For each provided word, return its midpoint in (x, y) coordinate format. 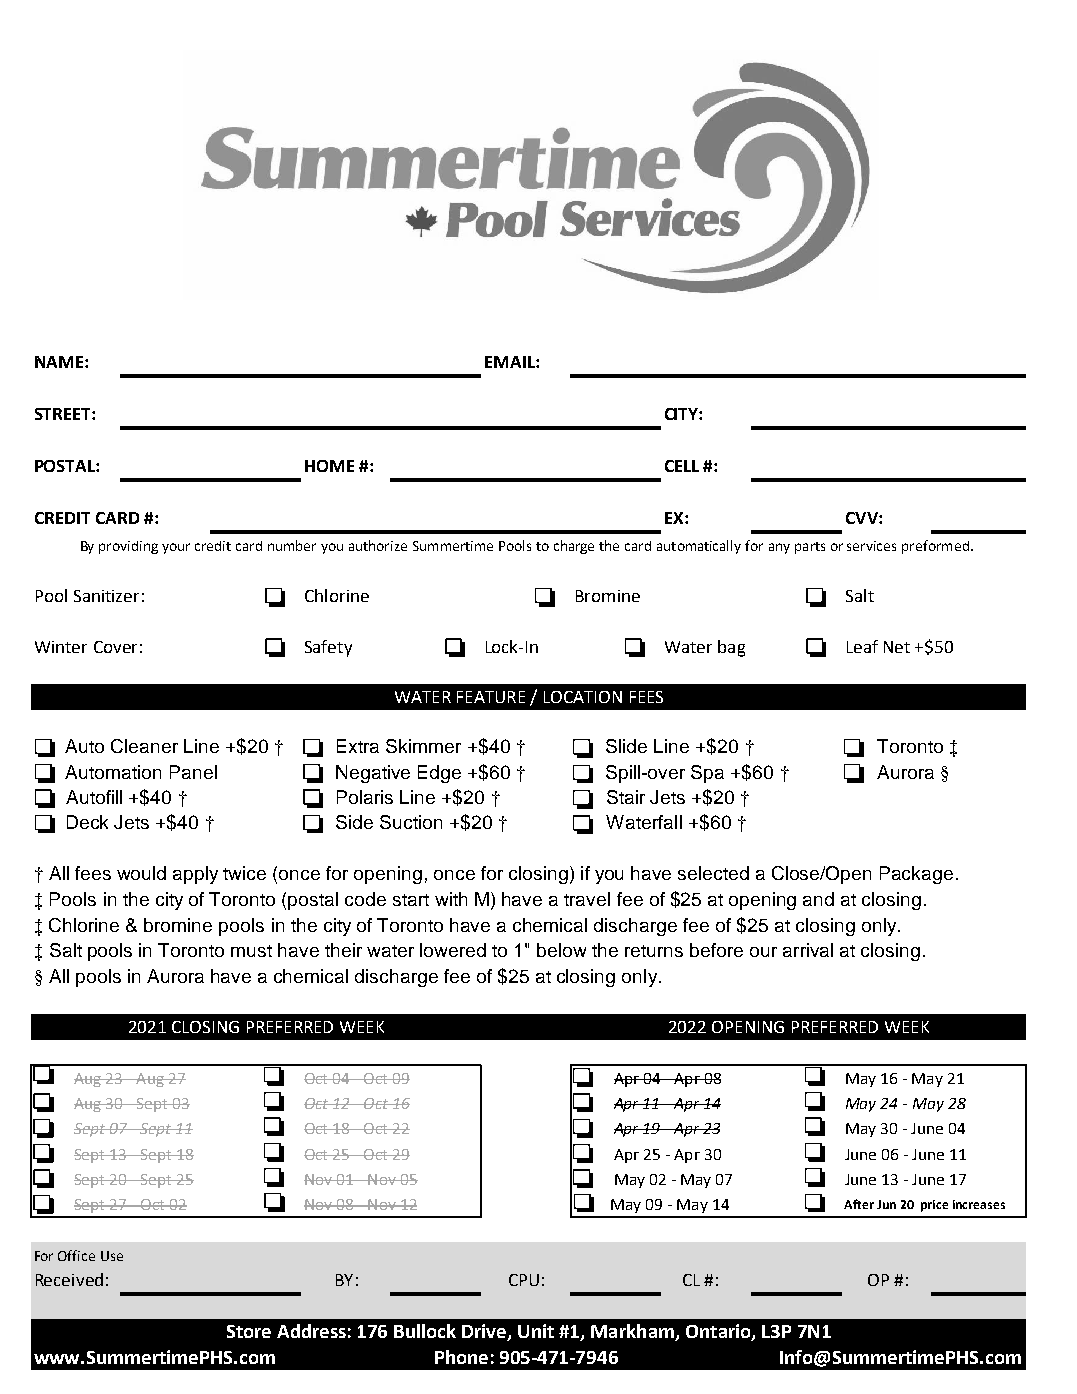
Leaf (862, 646)
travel (587, 899)
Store (249, 1331)
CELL (682, 466)
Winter (61, 647)
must (251, 951)
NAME (60, 362)
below (561, 950)
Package (916, 875)
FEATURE (491, 697)
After (859, 1204)
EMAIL (511, 362)
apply (195, 875)
